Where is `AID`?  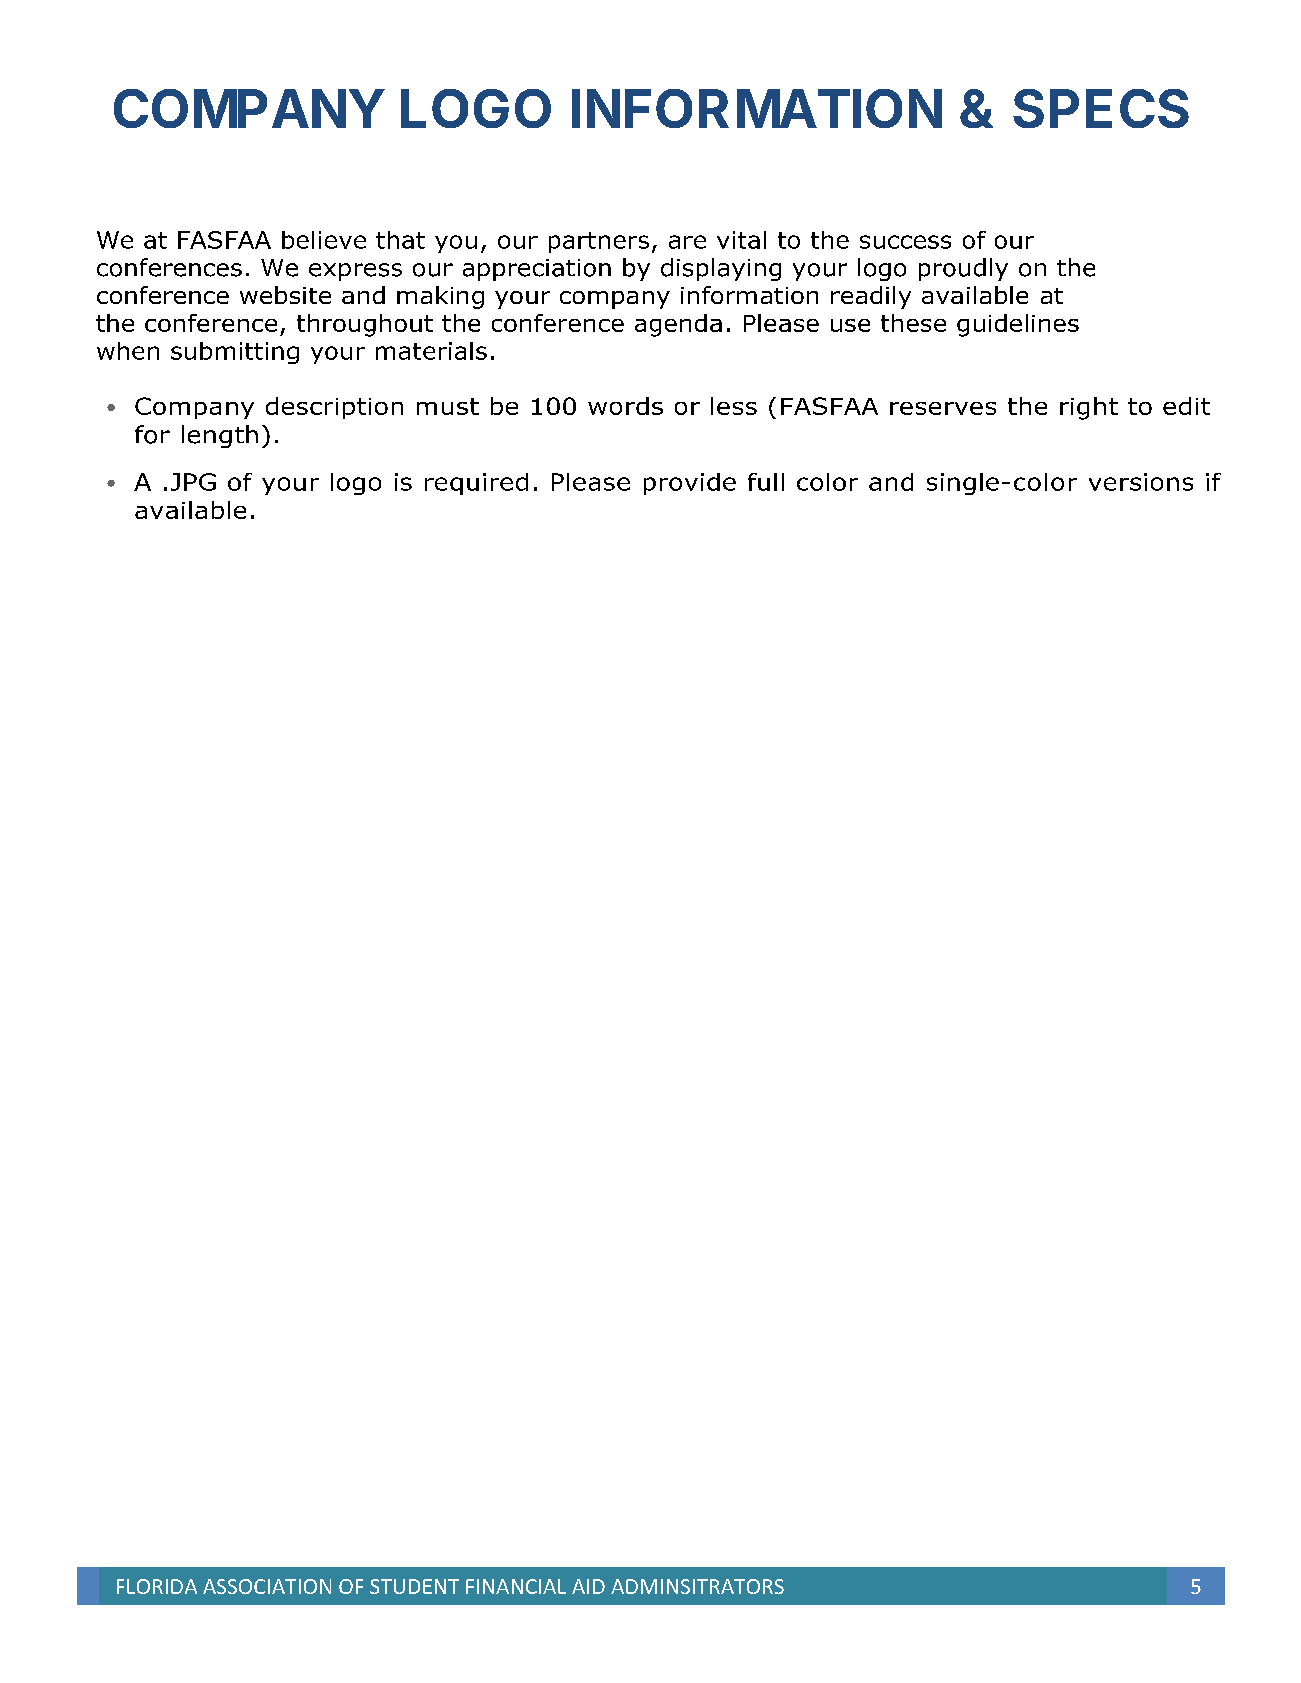 AID is located at coordinates (588, 1586).
